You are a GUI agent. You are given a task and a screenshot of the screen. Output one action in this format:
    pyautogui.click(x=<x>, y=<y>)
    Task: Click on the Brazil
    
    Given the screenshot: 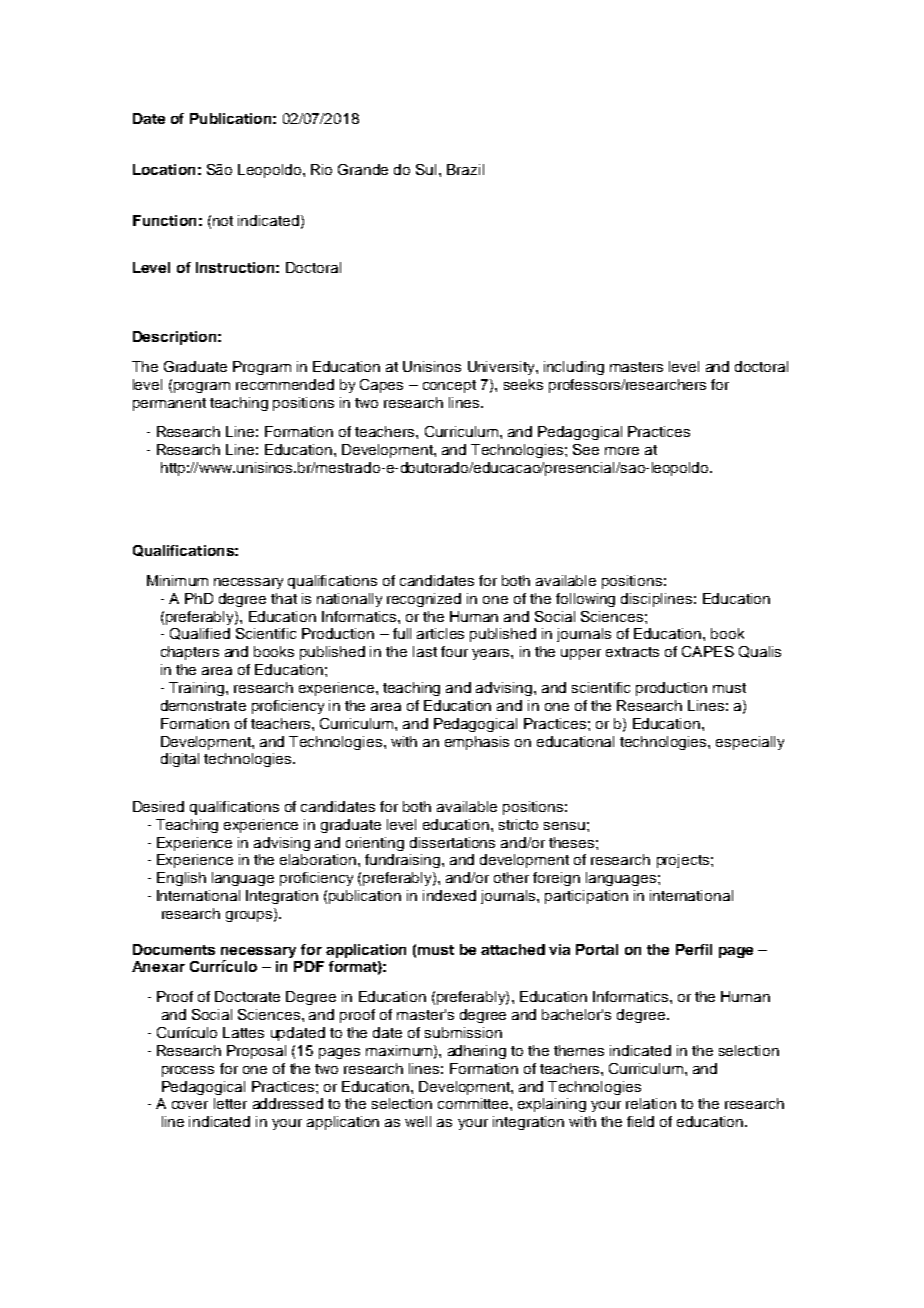 What is the action you would take?
    pyautogui.click(x=465, y=169)
